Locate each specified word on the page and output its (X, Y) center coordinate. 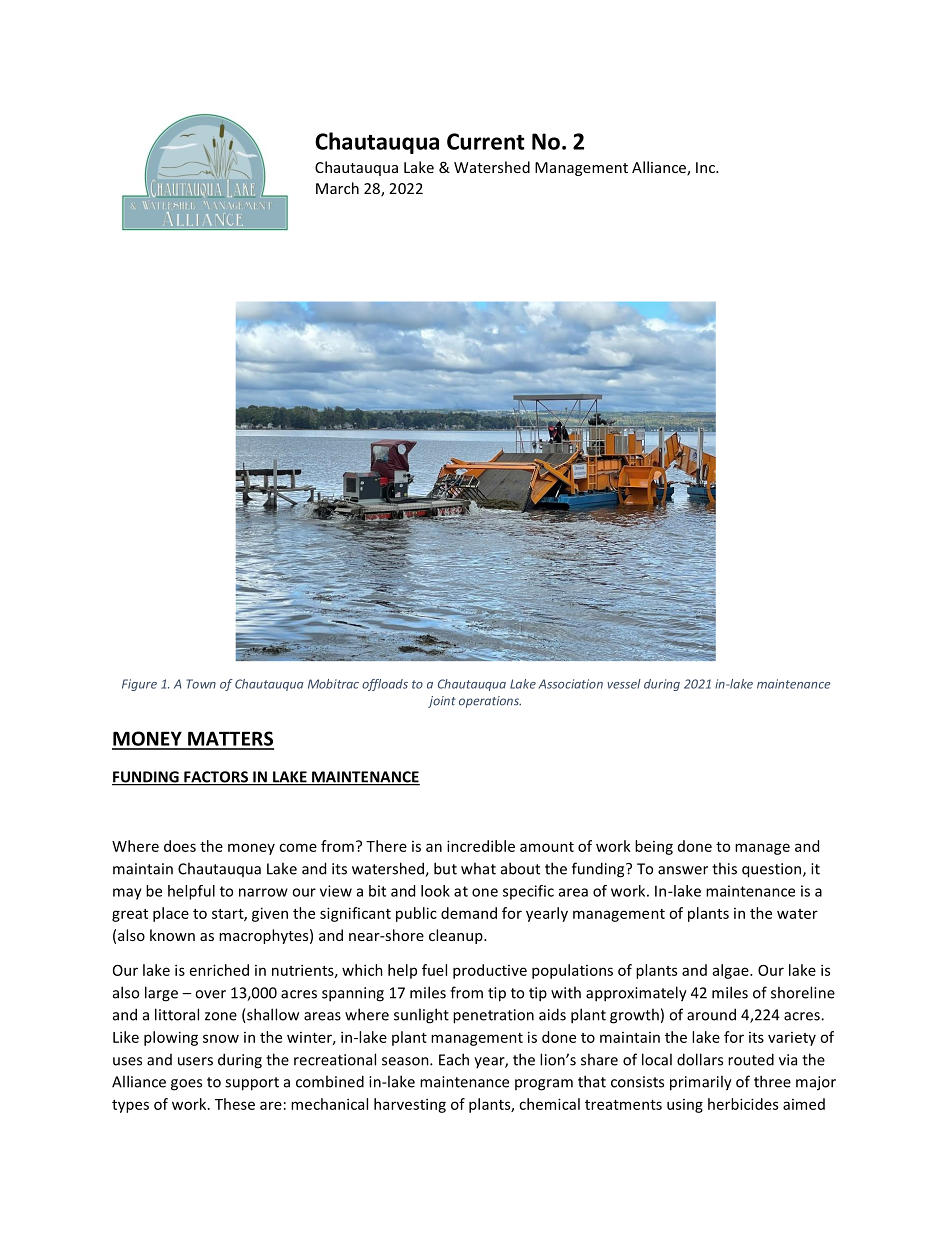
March (337, 188)
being (654, 847)
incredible (481, 846)
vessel (624, 684)
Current (486, 141)
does (180, 846)
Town (201, 684)
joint (442, 702)
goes (186, 1085)
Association (570, 684)
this (724, 868)
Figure (139, 685)
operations (490, 702)
